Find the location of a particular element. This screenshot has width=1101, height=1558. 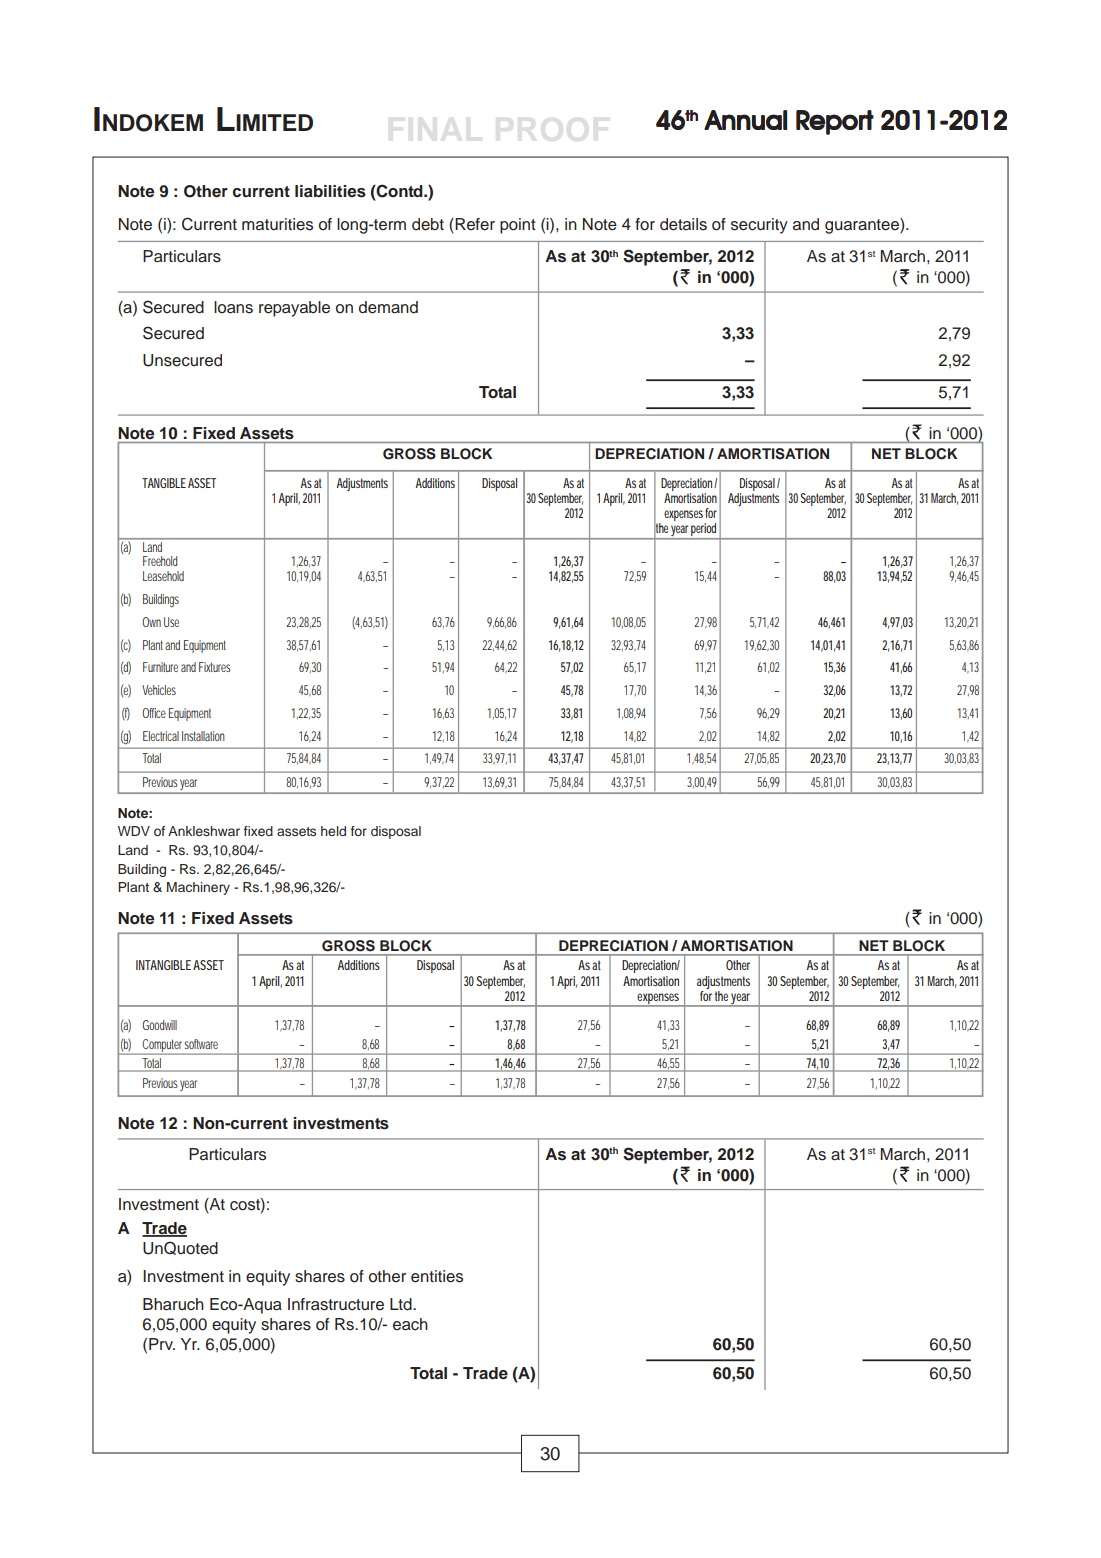

held is located at coordinates (333, 831).
